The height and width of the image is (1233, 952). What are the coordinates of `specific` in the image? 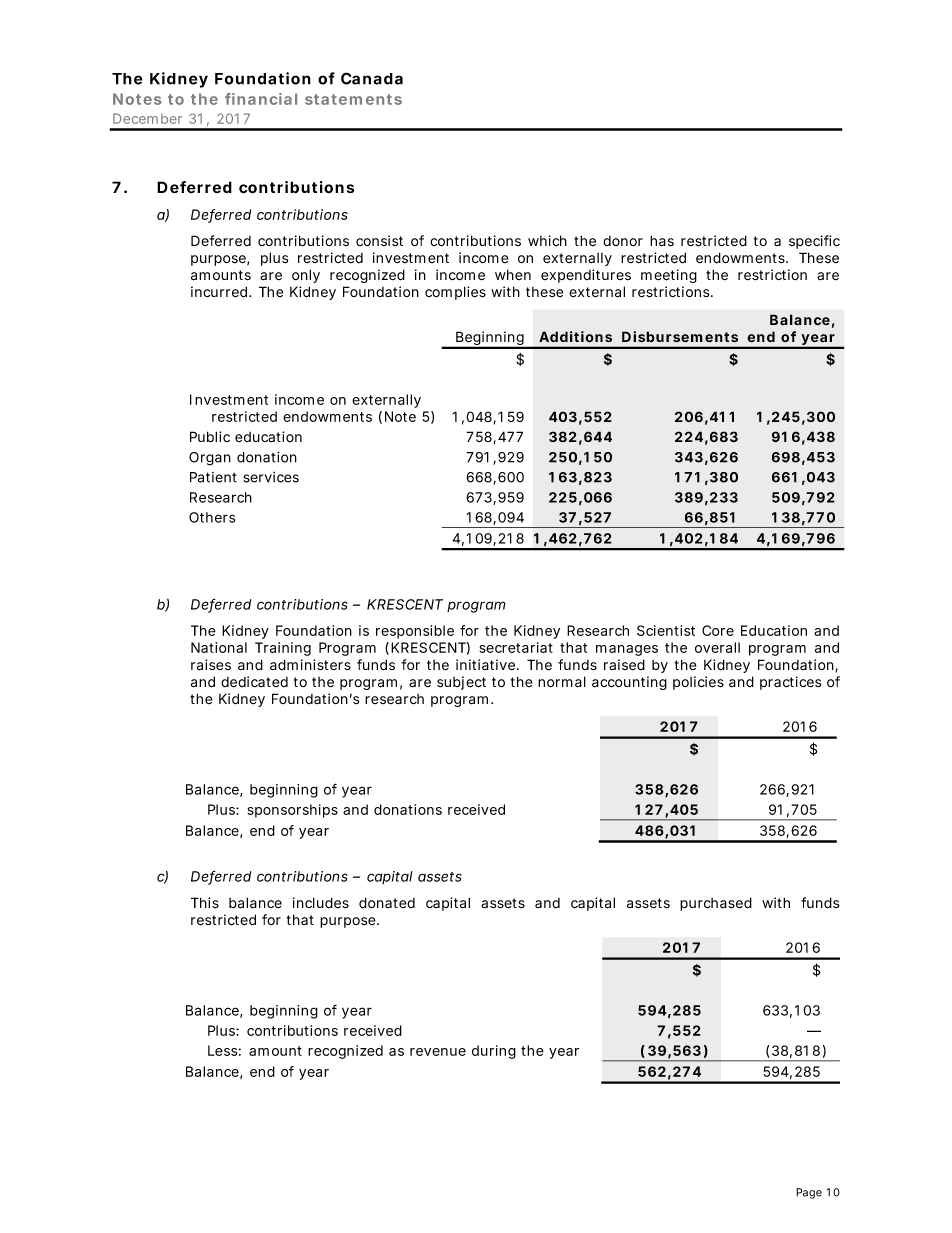 It's located at (814, 242).
